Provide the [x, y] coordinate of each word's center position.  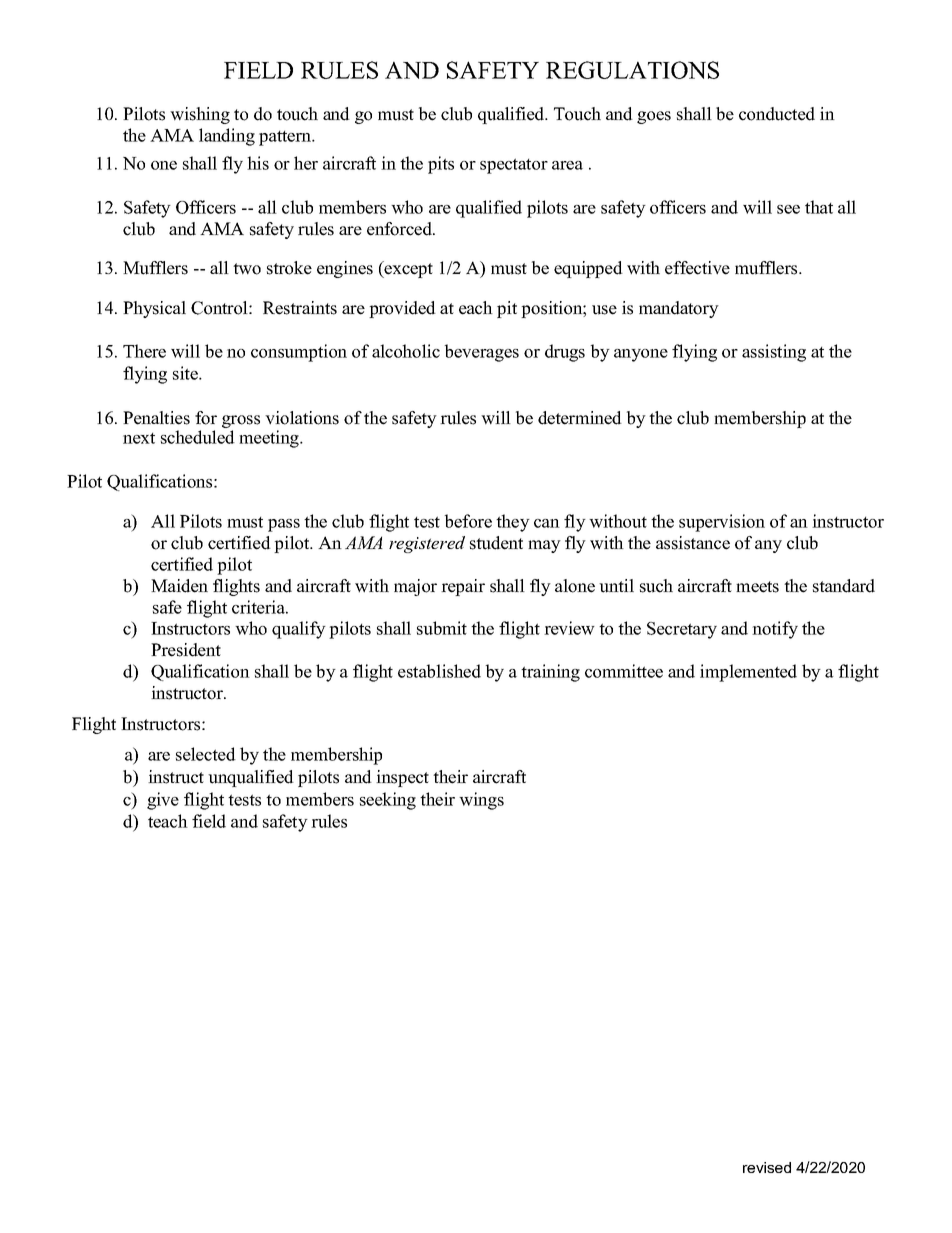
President [186, 650]
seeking [388, 801]
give [163, 801]
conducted [777, 114]
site [186, 373]
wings [481, 801]
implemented [748, 673]
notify [775, 630]
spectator [514, 166]
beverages [482, 353]
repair [463, 587]
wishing [200, 115]
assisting [774, 353]
